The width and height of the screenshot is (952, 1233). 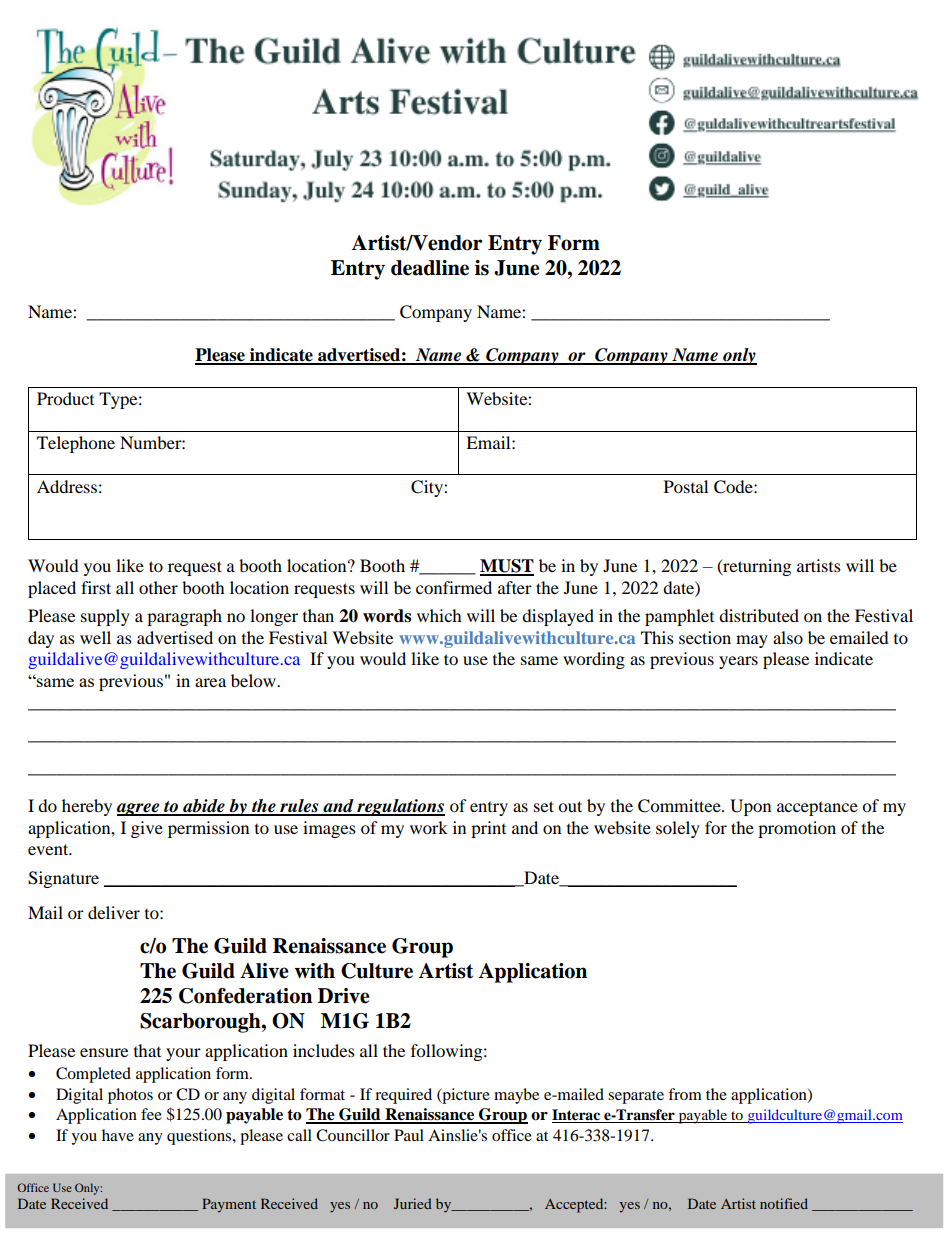 I want to click on Product, so click(x=65, y=398).
